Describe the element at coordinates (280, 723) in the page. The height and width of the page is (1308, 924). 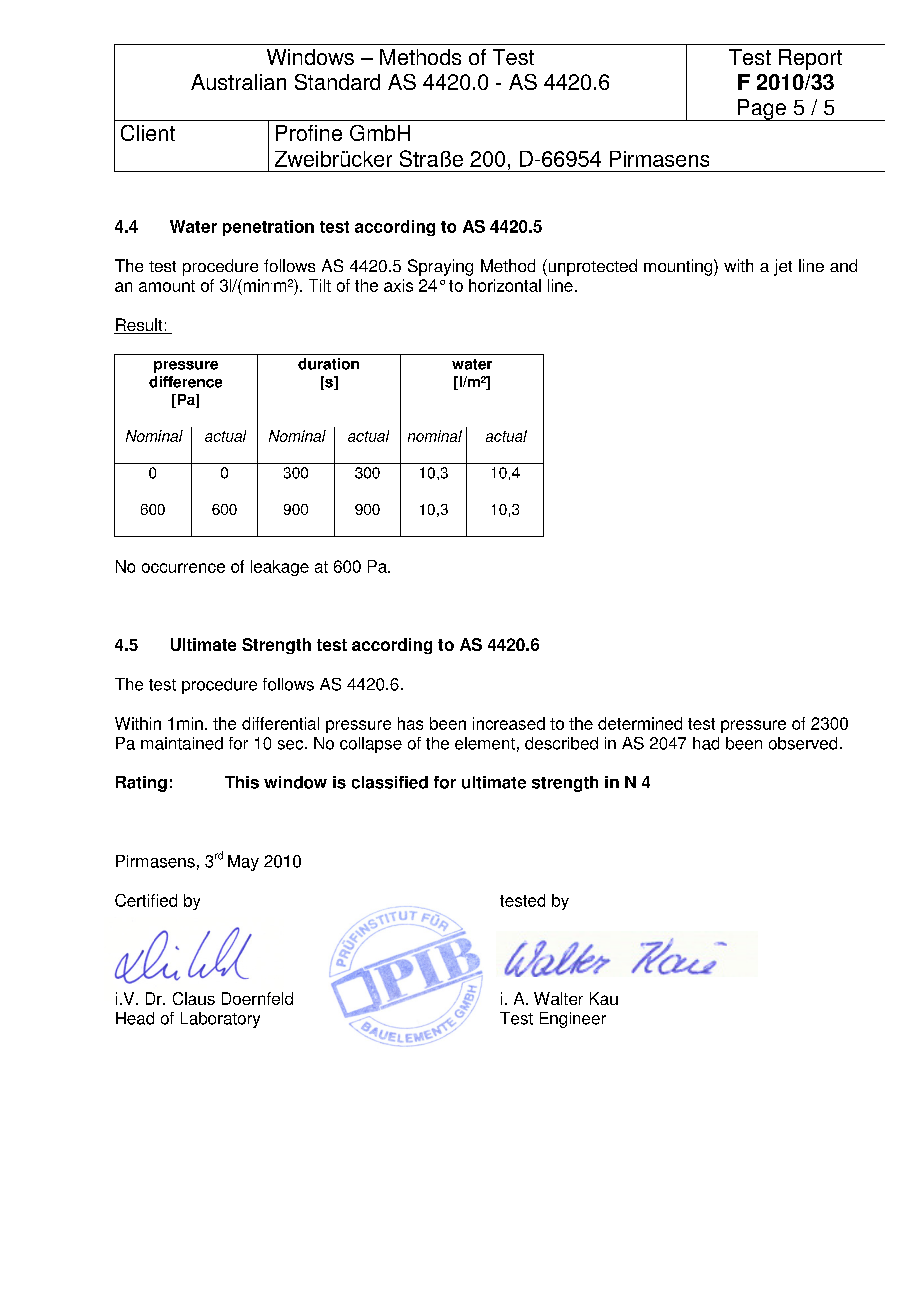
I see `differential` at that location.
